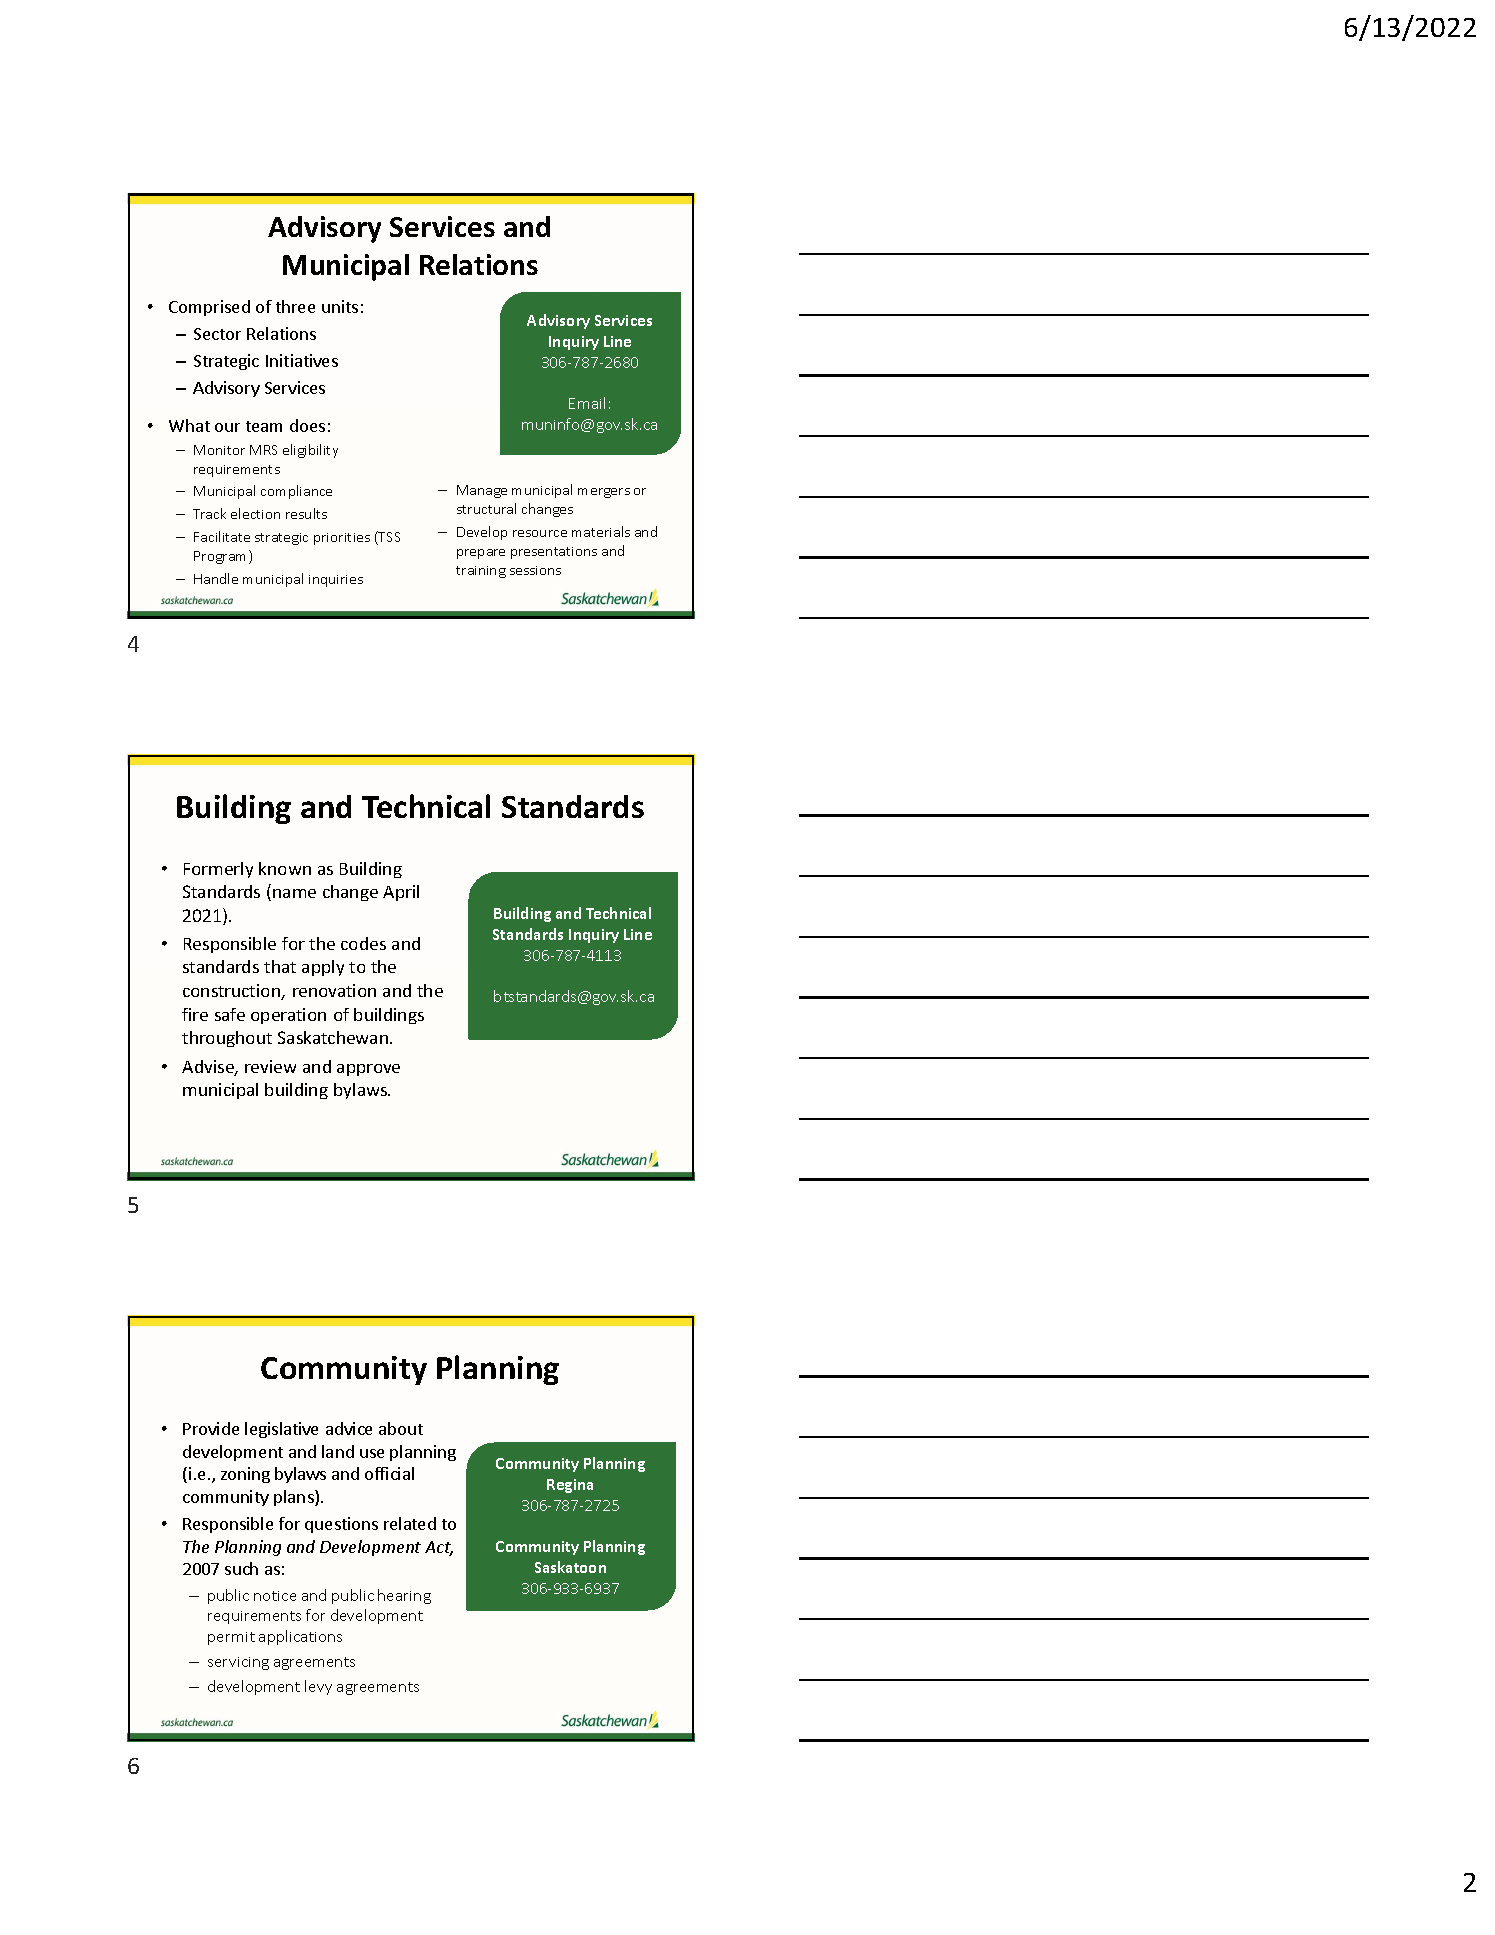 This screenshot has height=1935, width=1495. I want to click on TSS, so click(388, 538).
